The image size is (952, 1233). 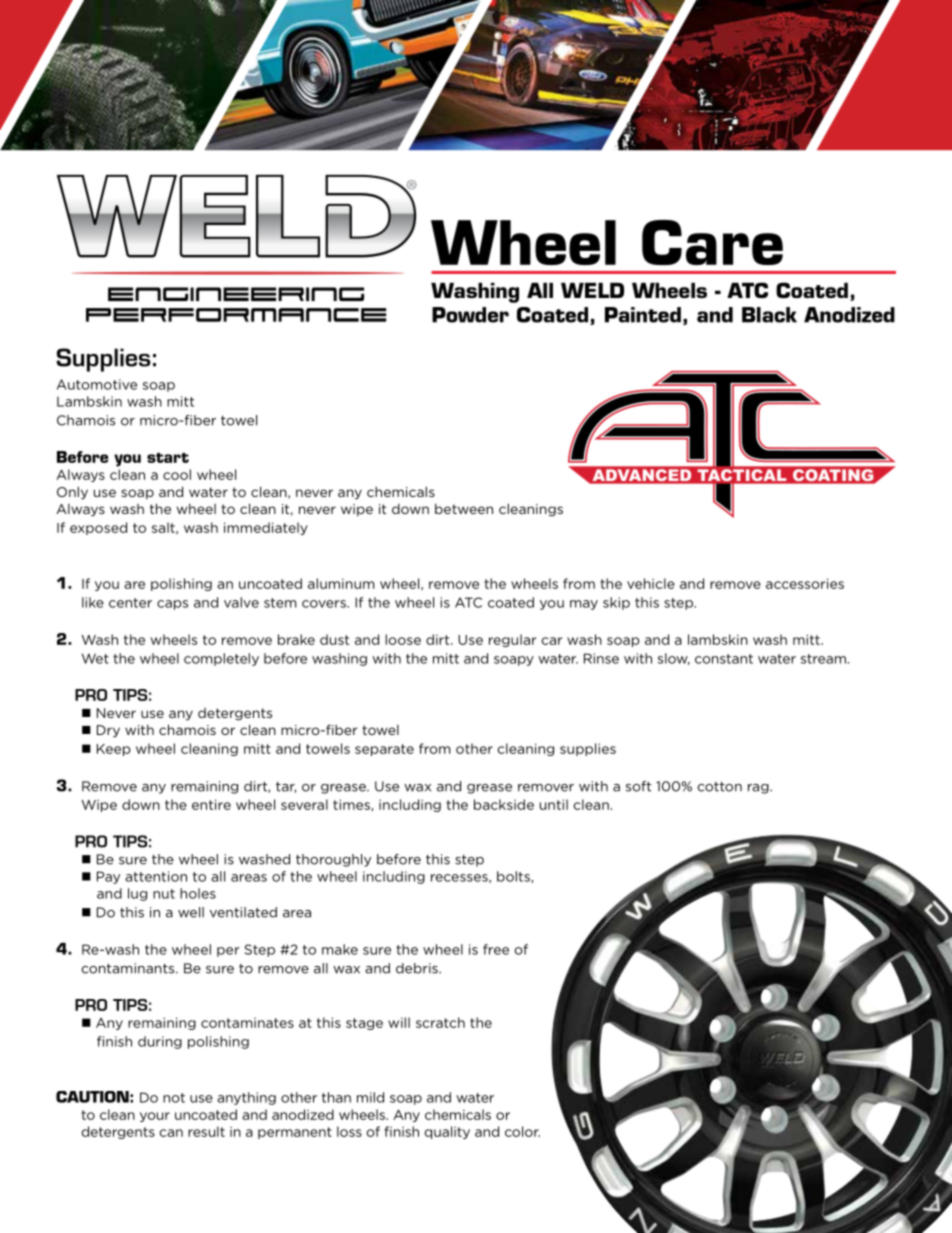 I want to click on loose, so click(x=403, y=639).
